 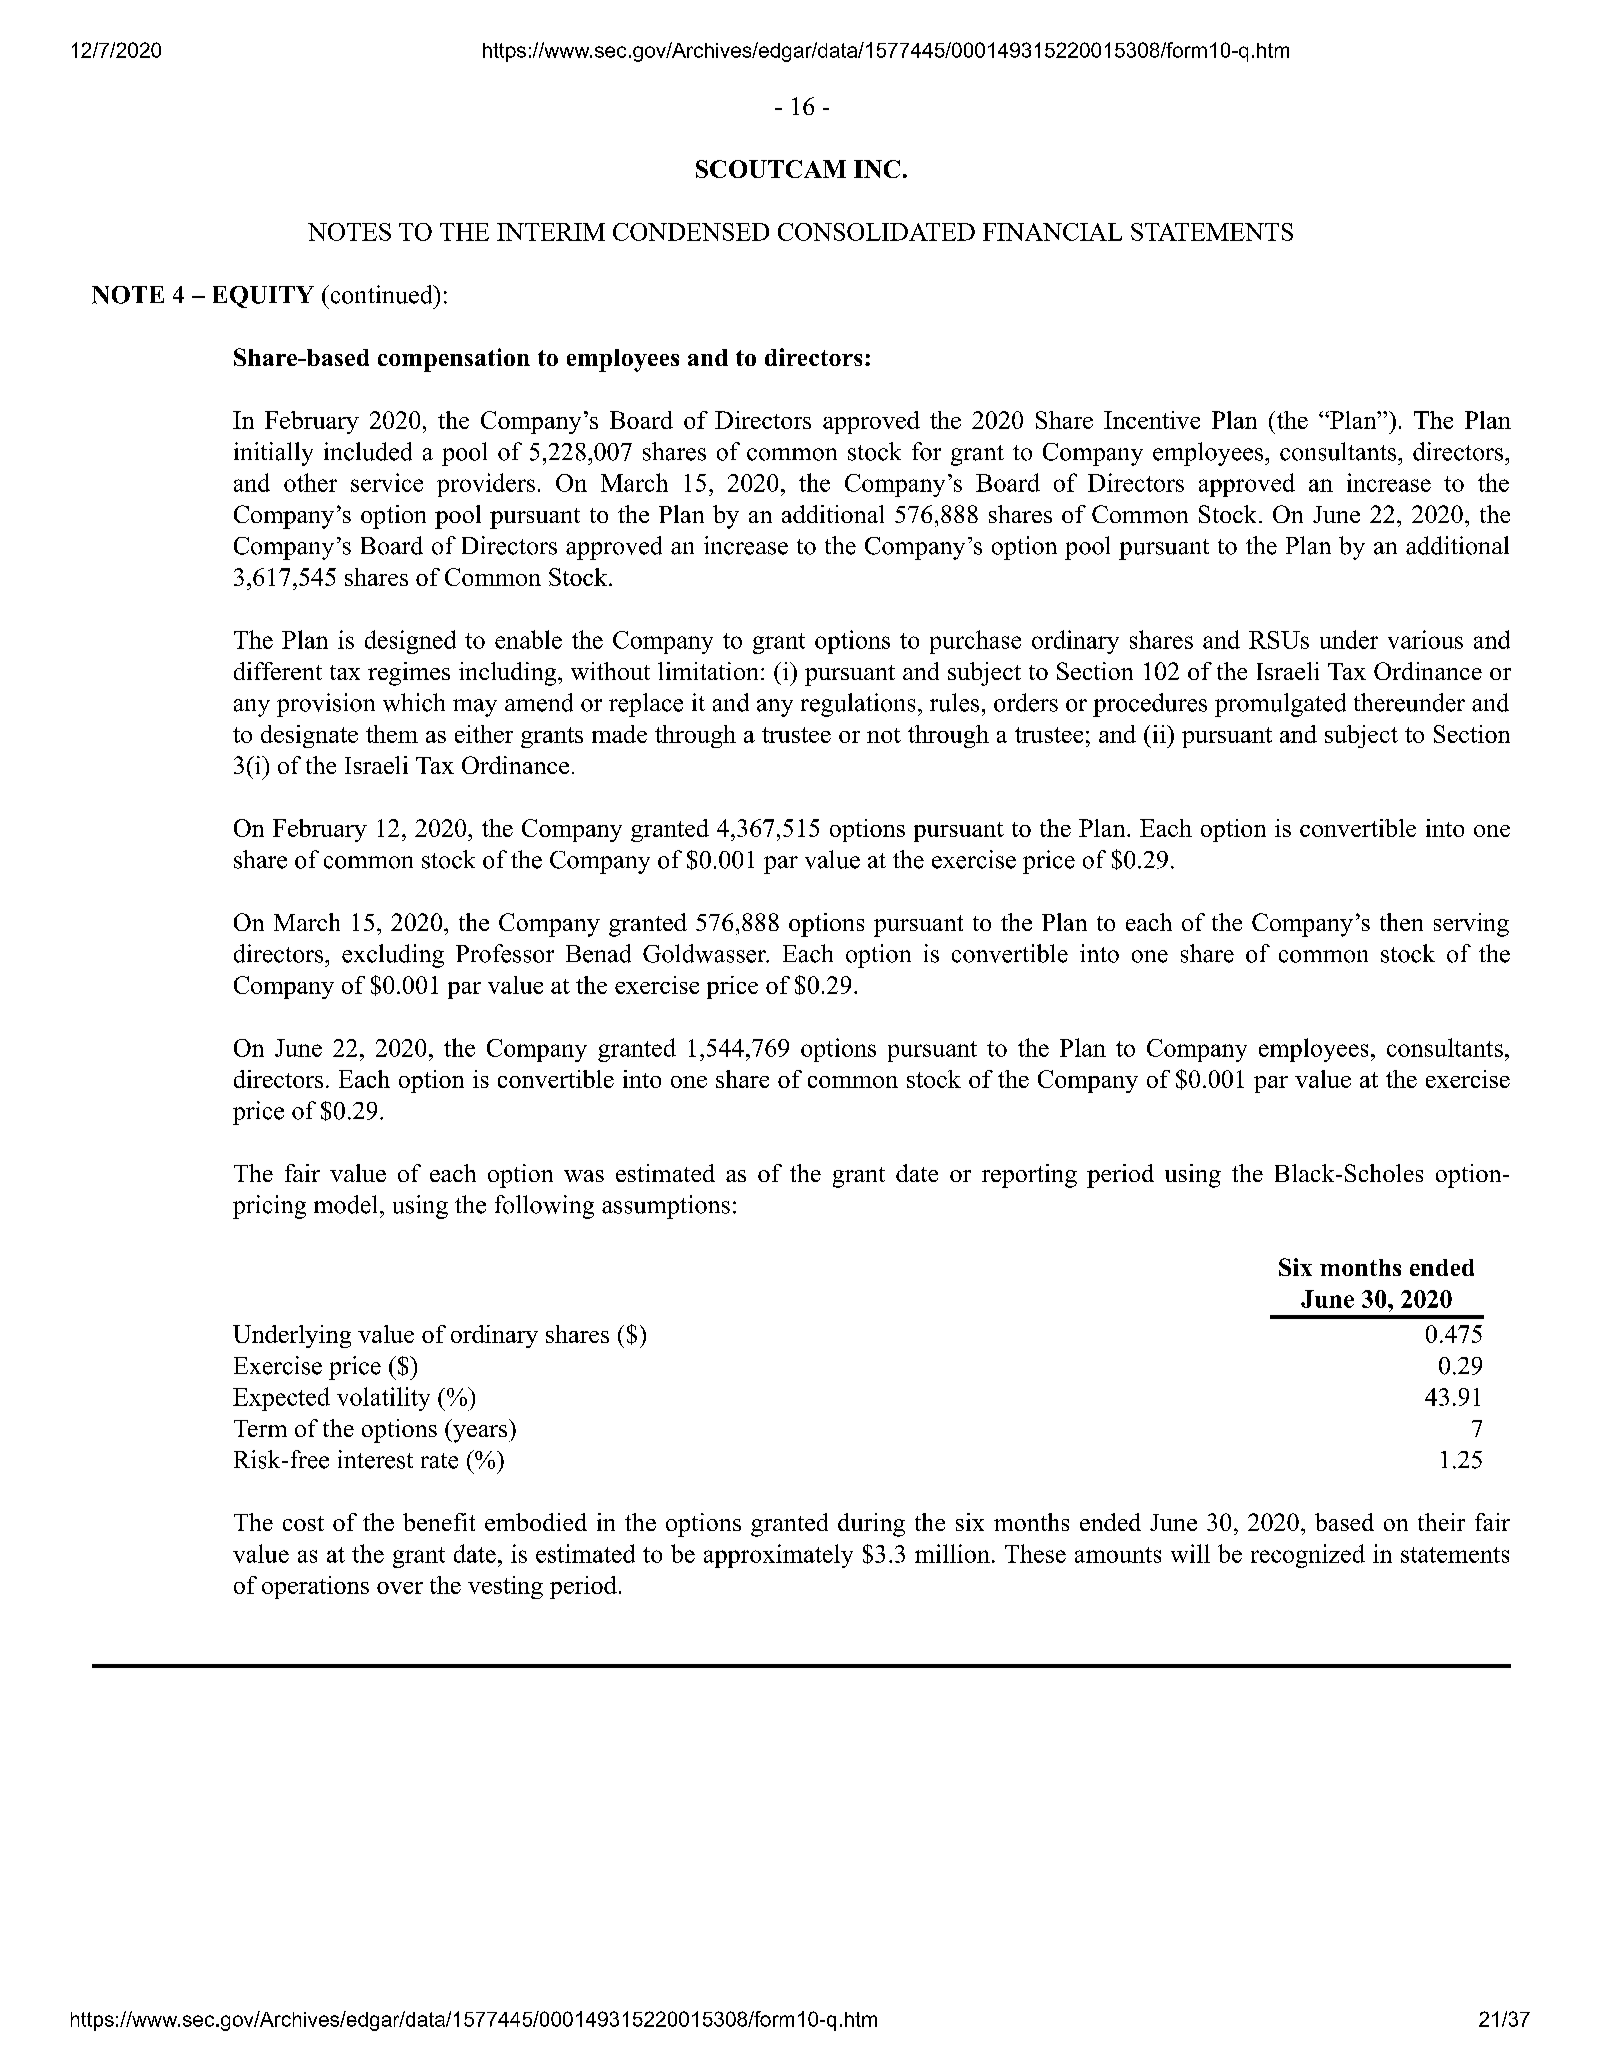 I want to click on designed, so click(x=410, y=642).
